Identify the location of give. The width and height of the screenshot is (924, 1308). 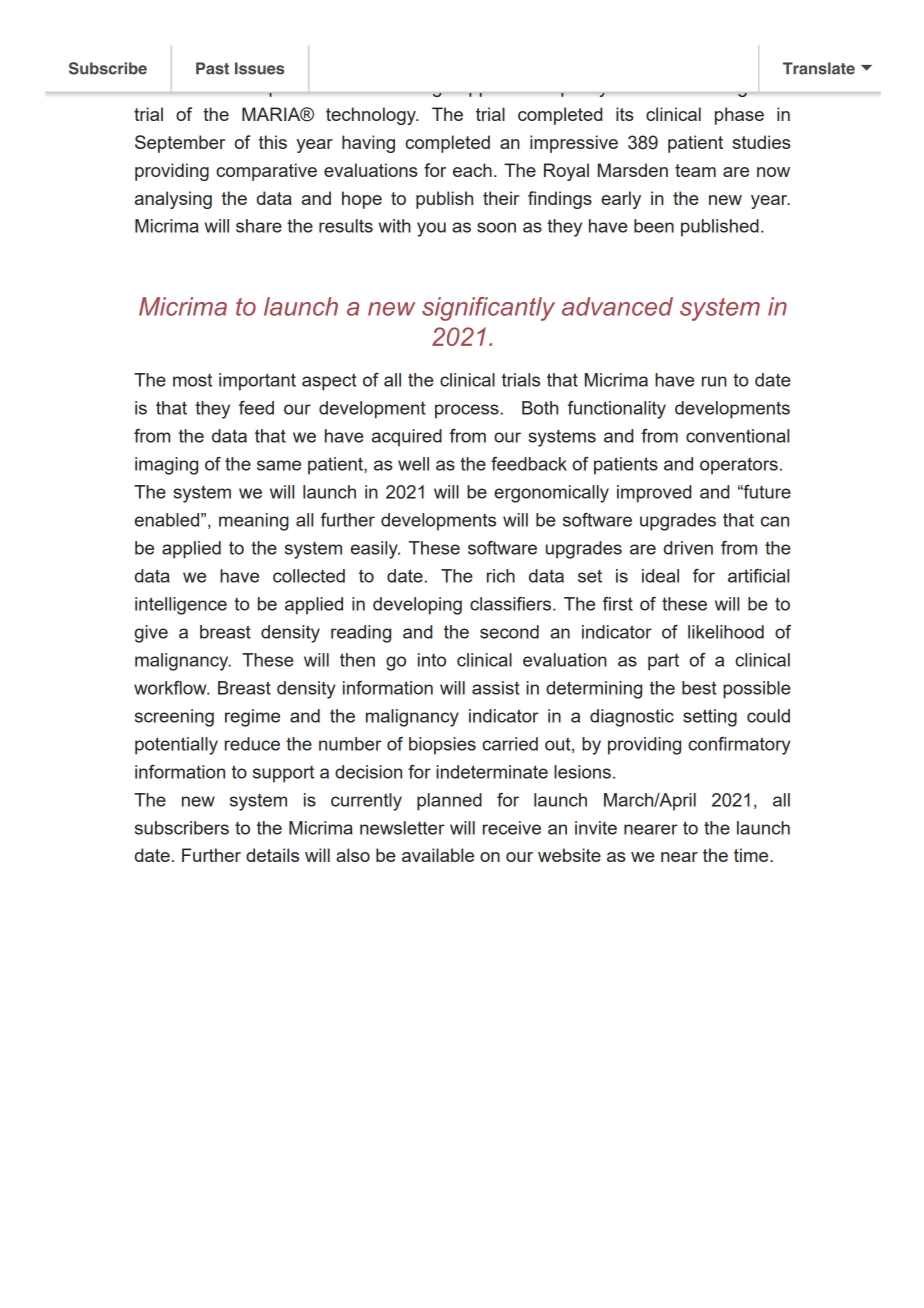
(151, 634).
